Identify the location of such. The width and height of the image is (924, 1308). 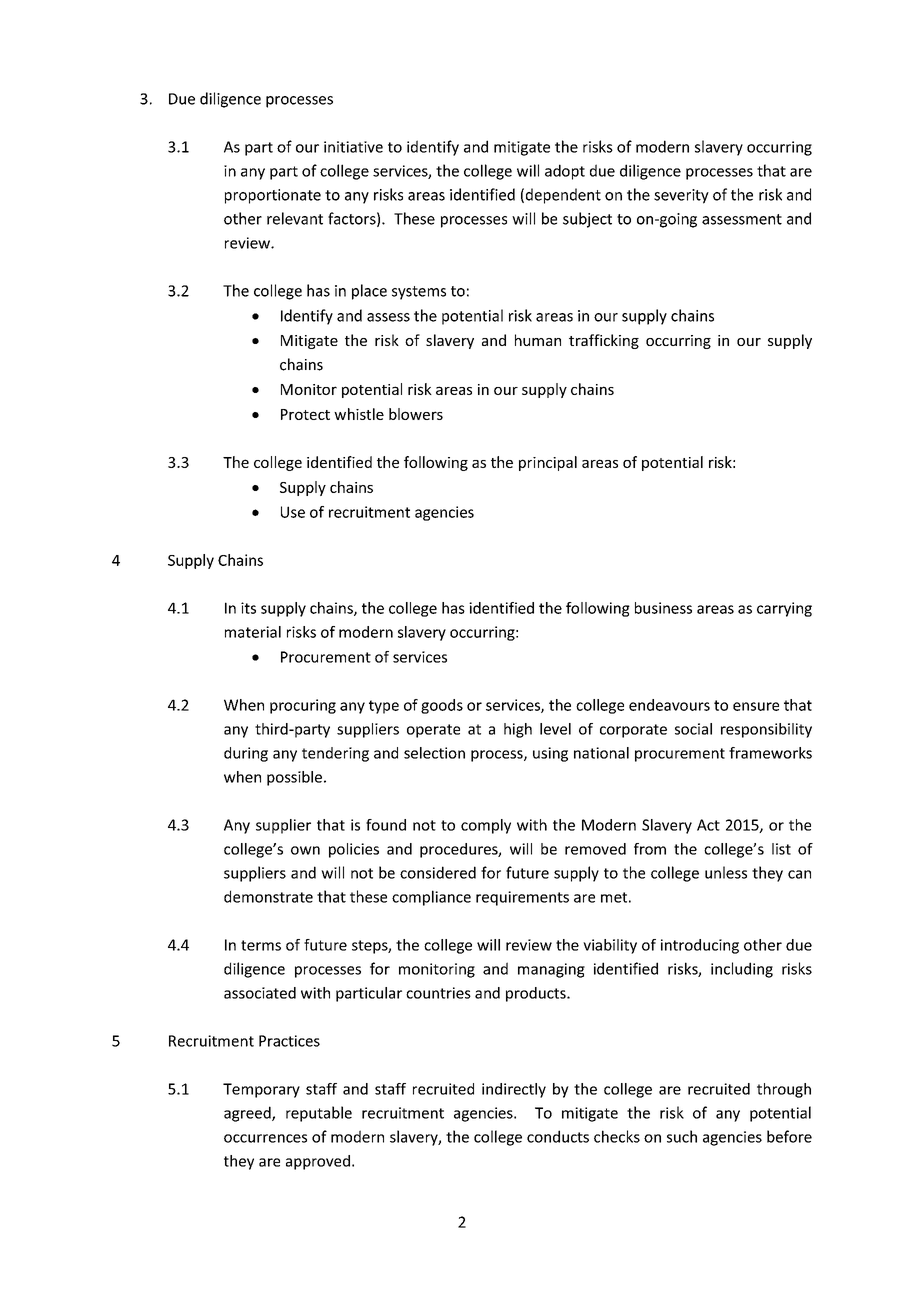
(682, 1136).
